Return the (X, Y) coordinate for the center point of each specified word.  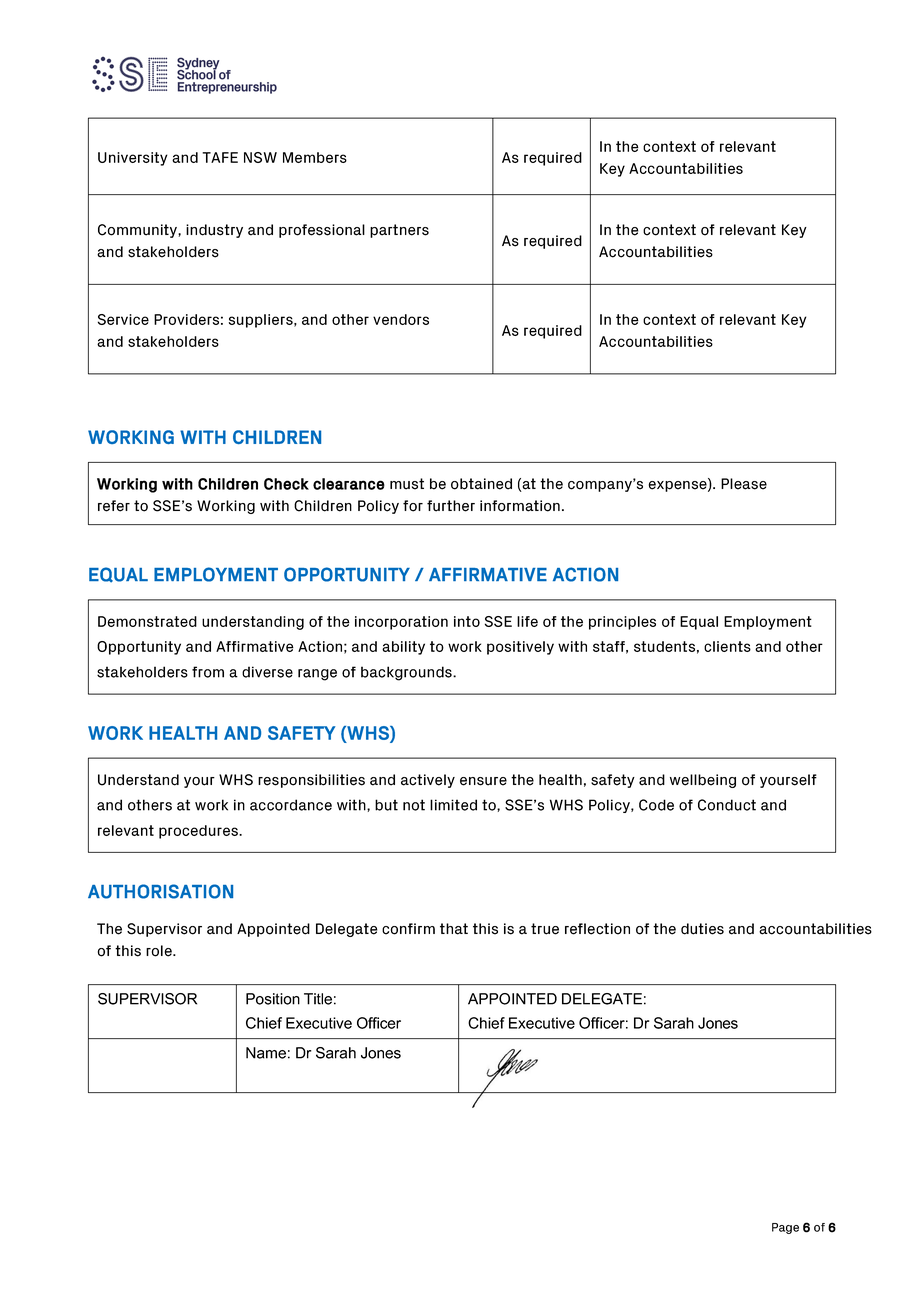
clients (727, 646)
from (208, 672)
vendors (401, 319)
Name (266, 1053)
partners (399, 231)
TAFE (220, 157)
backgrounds (407, 673)
